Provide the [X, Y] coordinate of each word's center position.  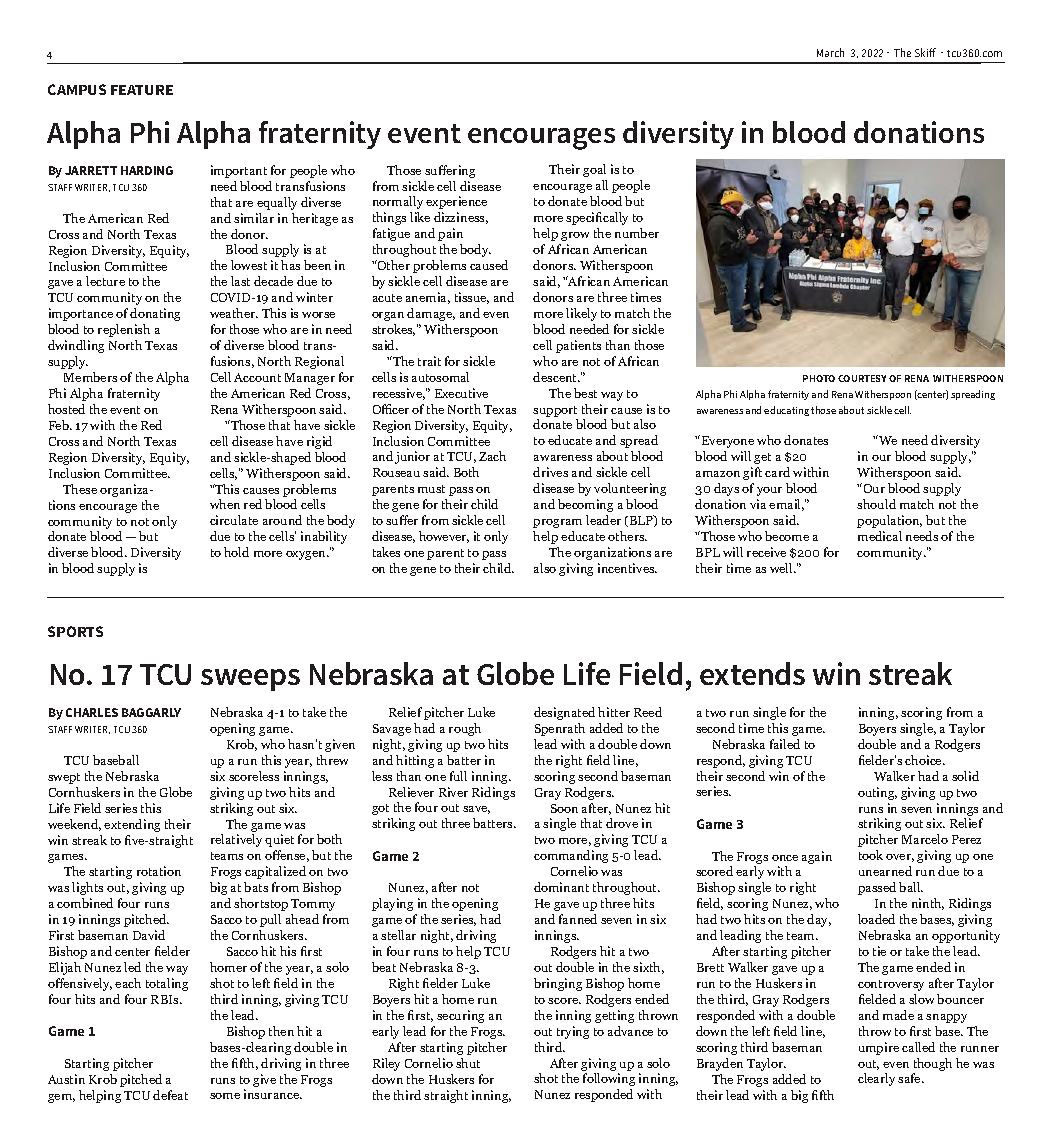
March [830, 52]
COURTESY [862, 378]
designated [564, 713]
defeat [170, 1095]
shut [468, 1063]
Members [90, 377]
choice [924, 760]
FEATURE [142, 90]
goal [594, 170]
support [555, 411]
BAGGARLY [151, 712]
